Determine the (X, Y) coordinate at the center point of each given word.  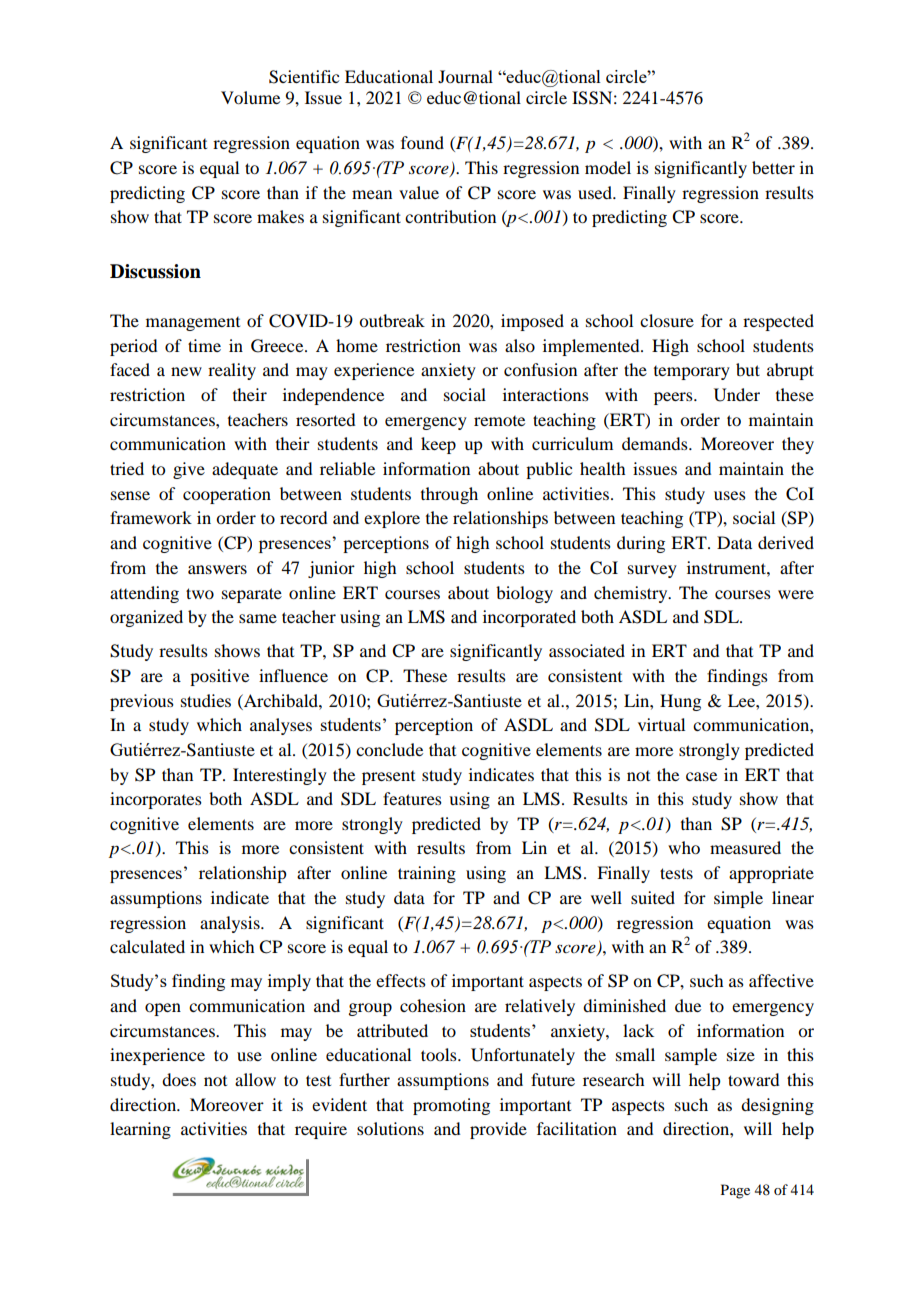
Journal (465, 76)
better (773, 167)
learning (140, 1130)
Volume (250, 97)
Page (735, 1191)
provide (498, 1130)
